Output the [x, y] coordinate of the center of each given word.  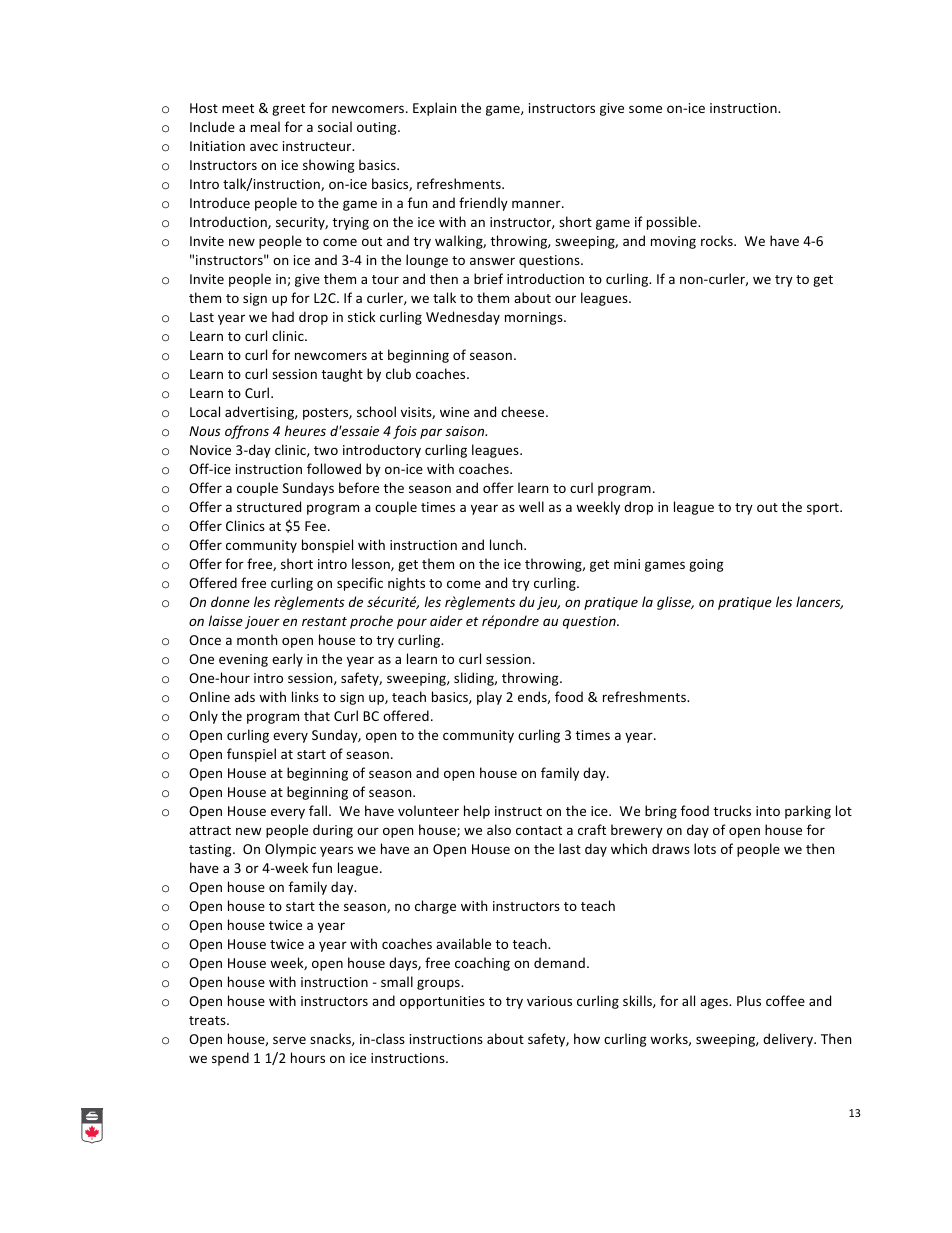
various [549, 1001]
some [645, 109]
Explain [434, 109]
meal [265, 126]
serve [289, 1040]
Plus [749, 1000]
